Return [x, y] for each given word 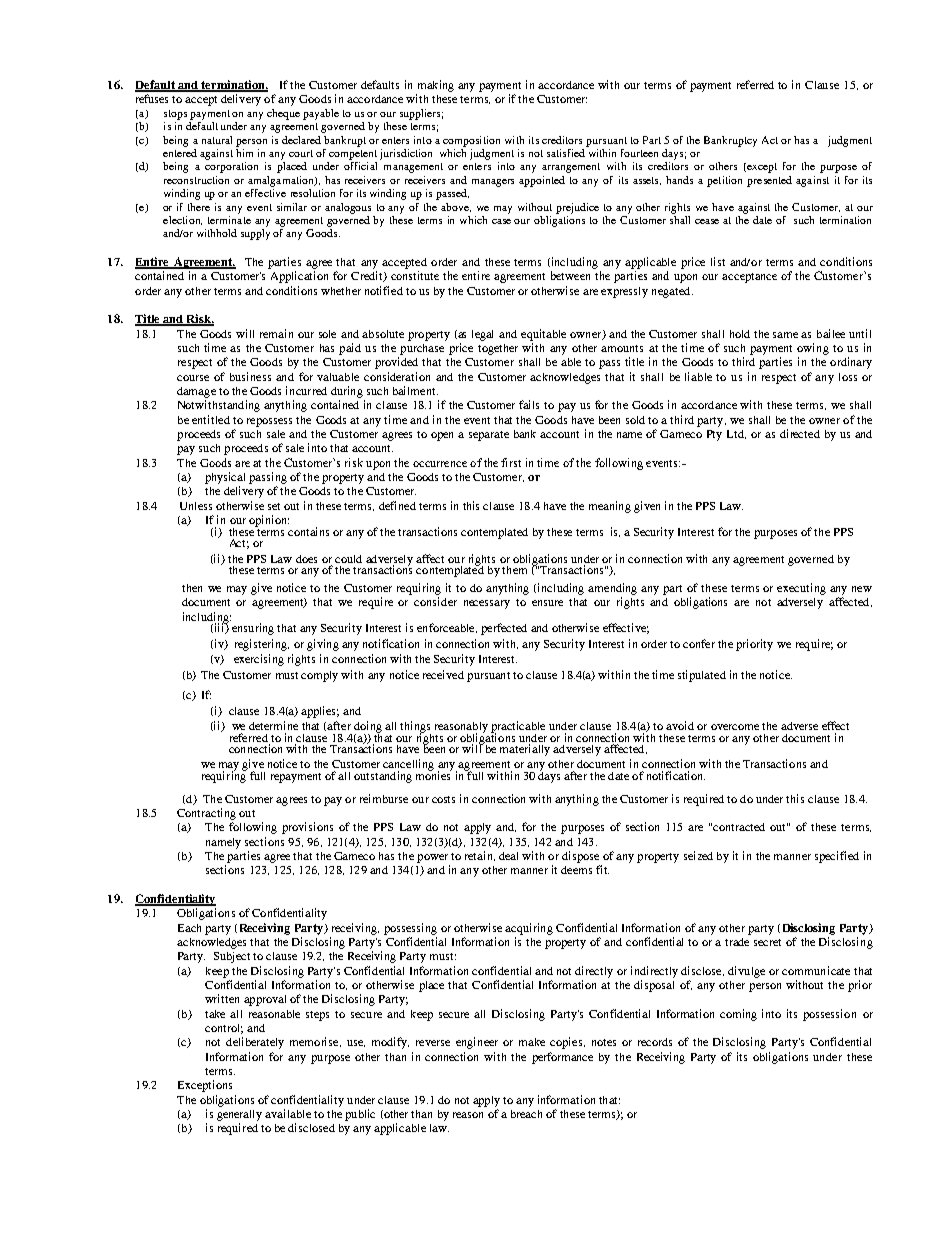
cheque [283, 114]
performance [562, 1058]
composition [471, 141]
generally [239, 1115]
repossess [269, 422]
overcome [735, 727]
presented [769, 181]
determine [273, 725]
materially [525, 750]
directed [800, 433]
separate [489, 436]
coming [738, 1015]
